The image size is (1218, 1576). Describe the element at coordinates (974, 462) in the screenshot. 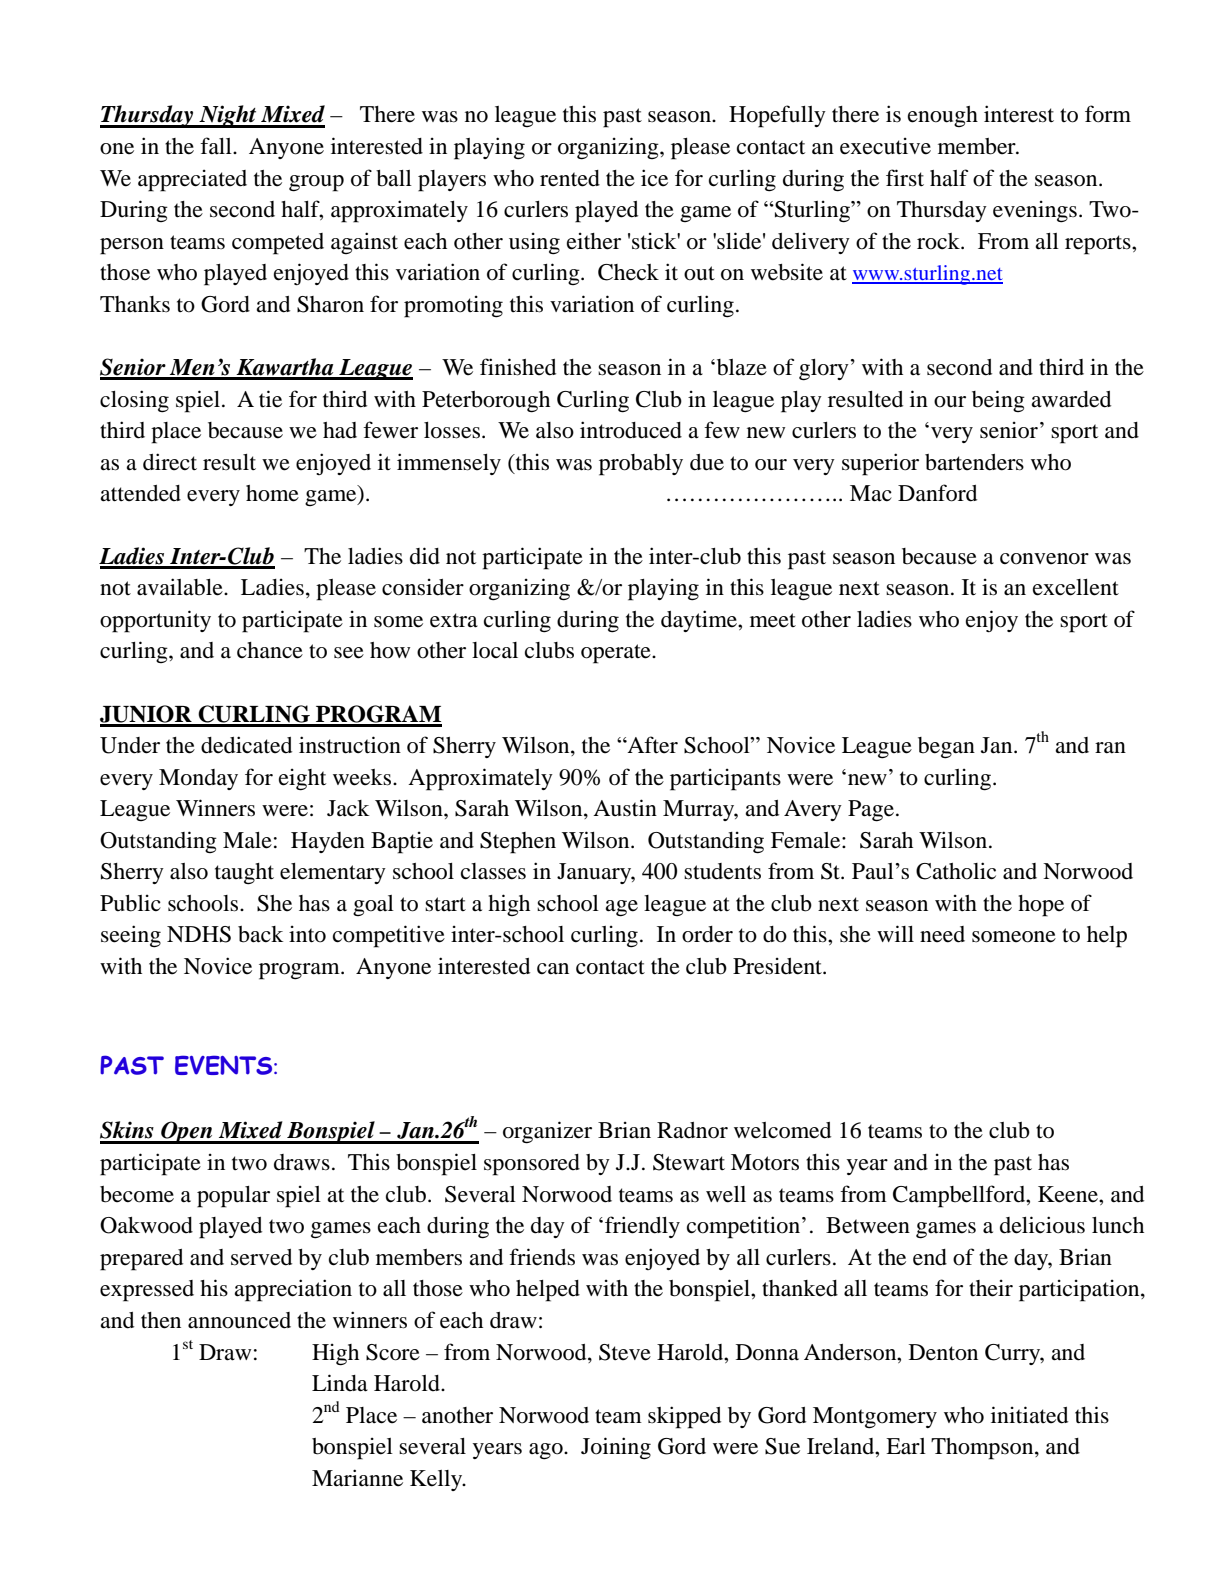

I see `bartenders` at that location.
